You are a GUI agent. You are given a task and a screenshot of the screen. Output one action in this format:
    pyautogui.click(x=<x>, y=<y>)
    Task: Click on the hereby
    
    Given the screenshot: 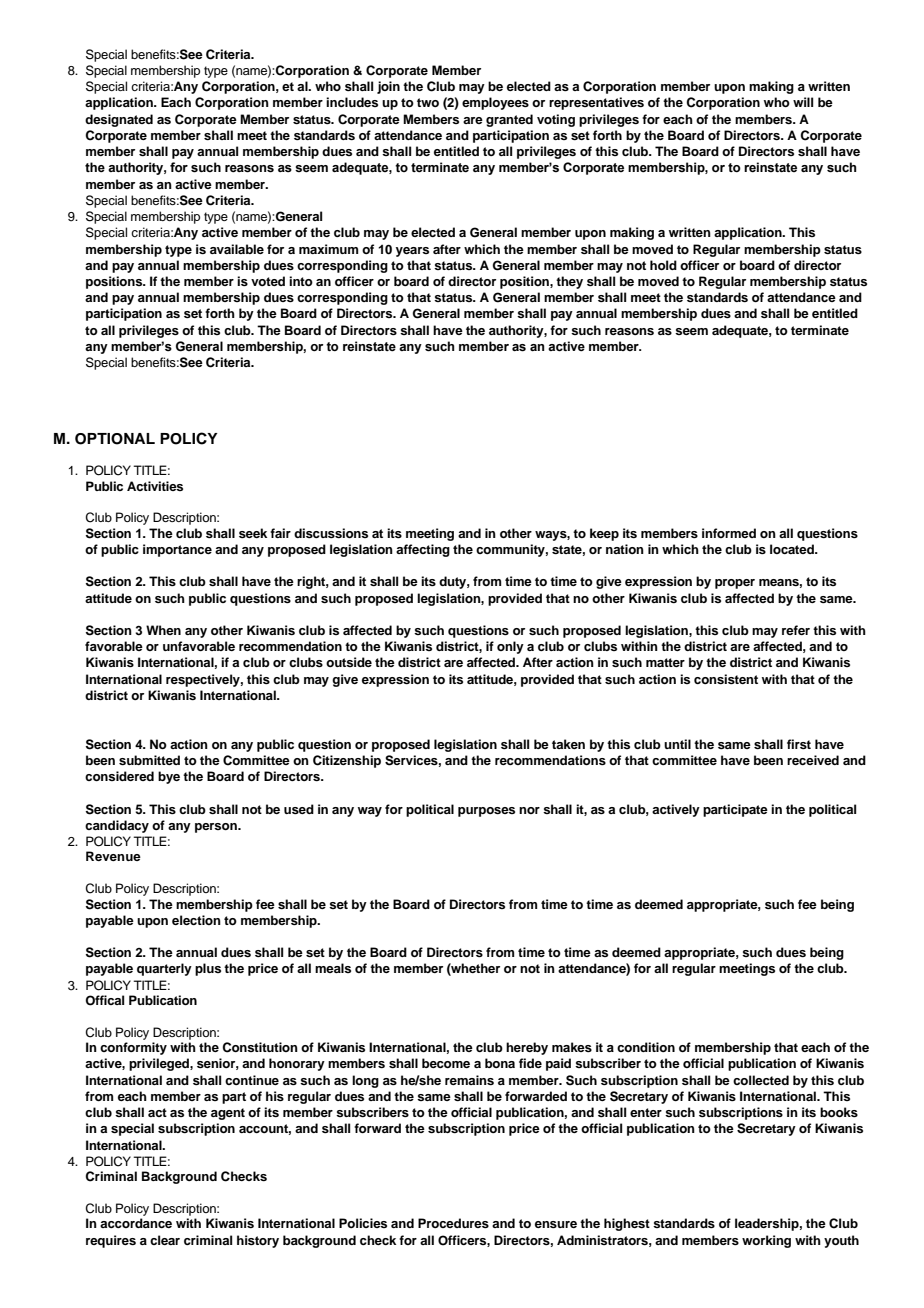 What is the action you would take?
    pyautogui.click(x=527, y=1048)
